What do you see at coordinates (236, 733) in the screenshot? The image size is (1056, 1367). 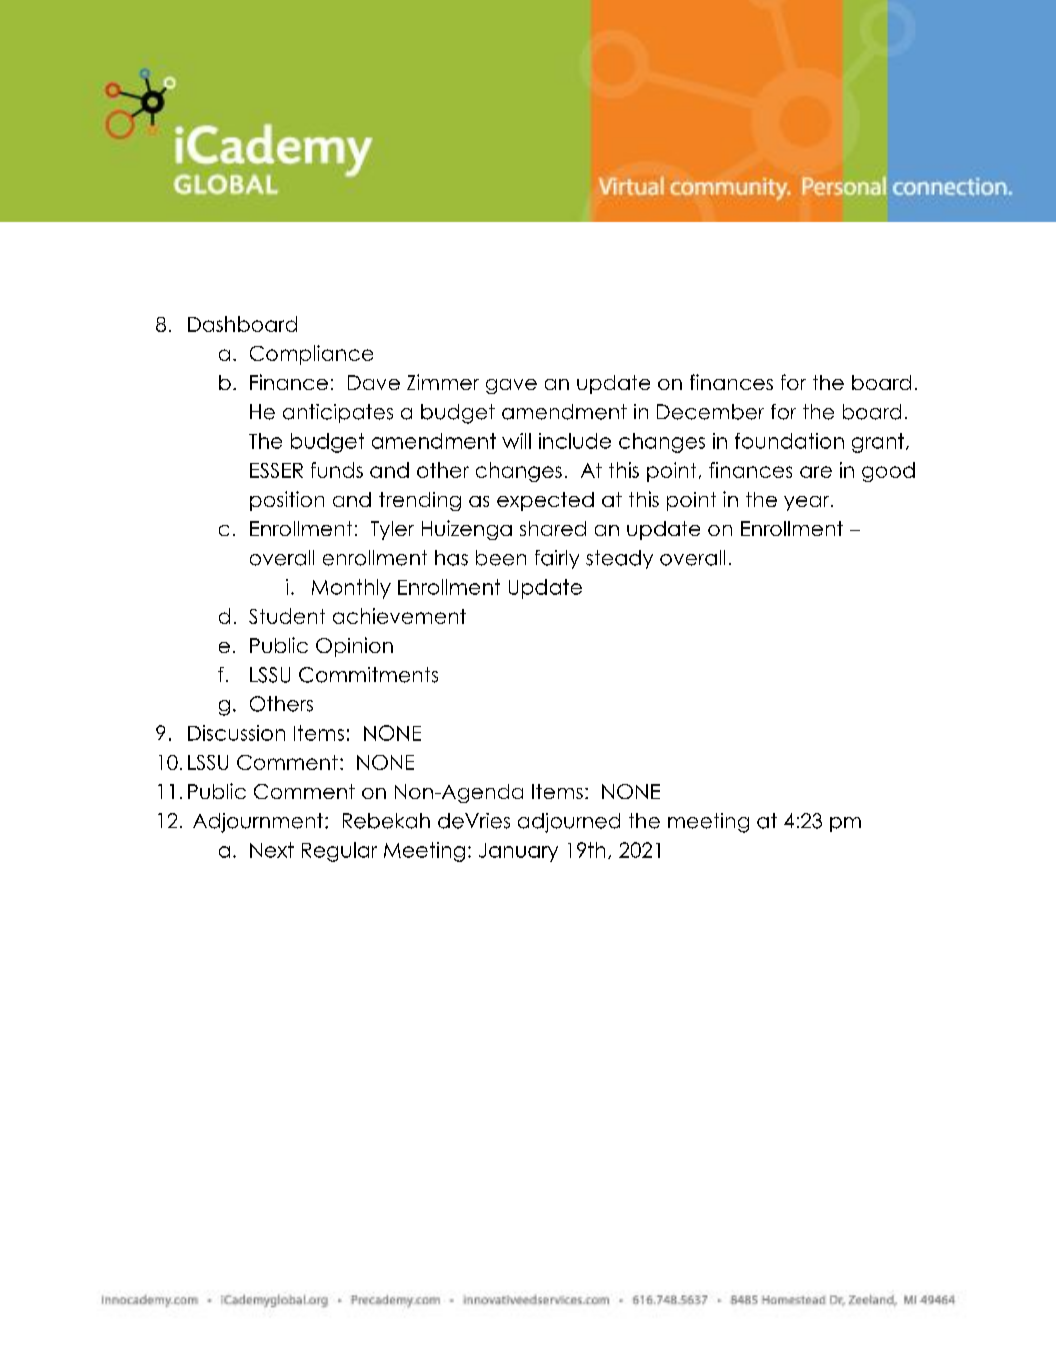 I see `Discussion` at bounding box center [236, 733].
